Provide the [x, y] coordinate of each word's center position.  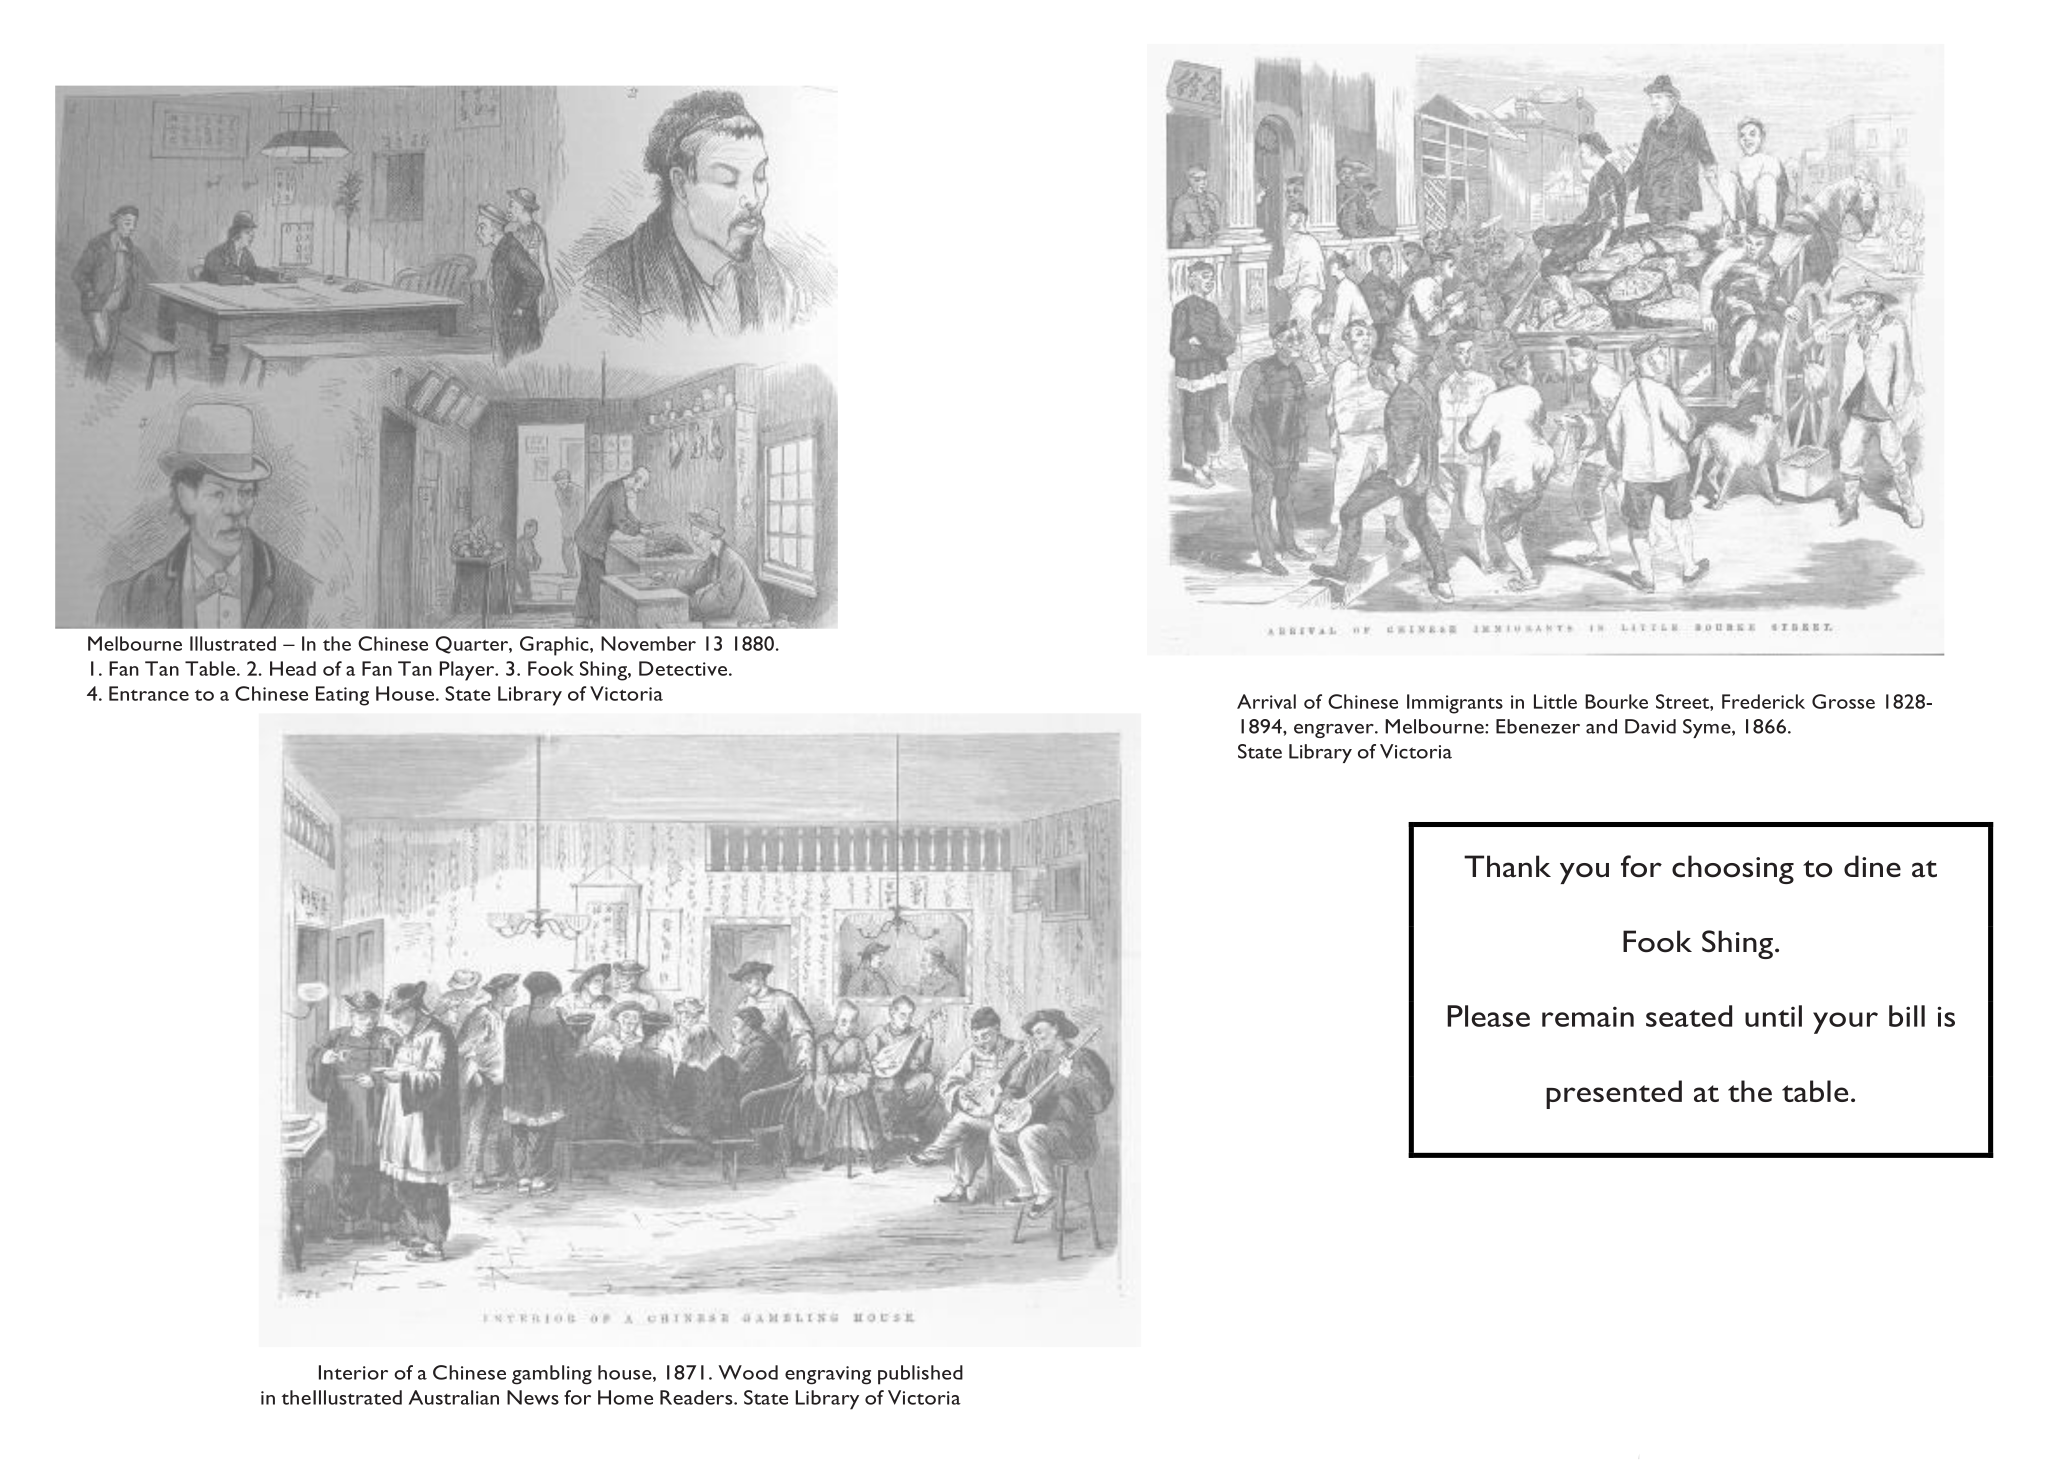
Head [293, 668]
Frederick [1763, 701]
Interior [353, 1372]
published [920, 1375]
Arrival [1266, 701]
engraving [828, 1375]
